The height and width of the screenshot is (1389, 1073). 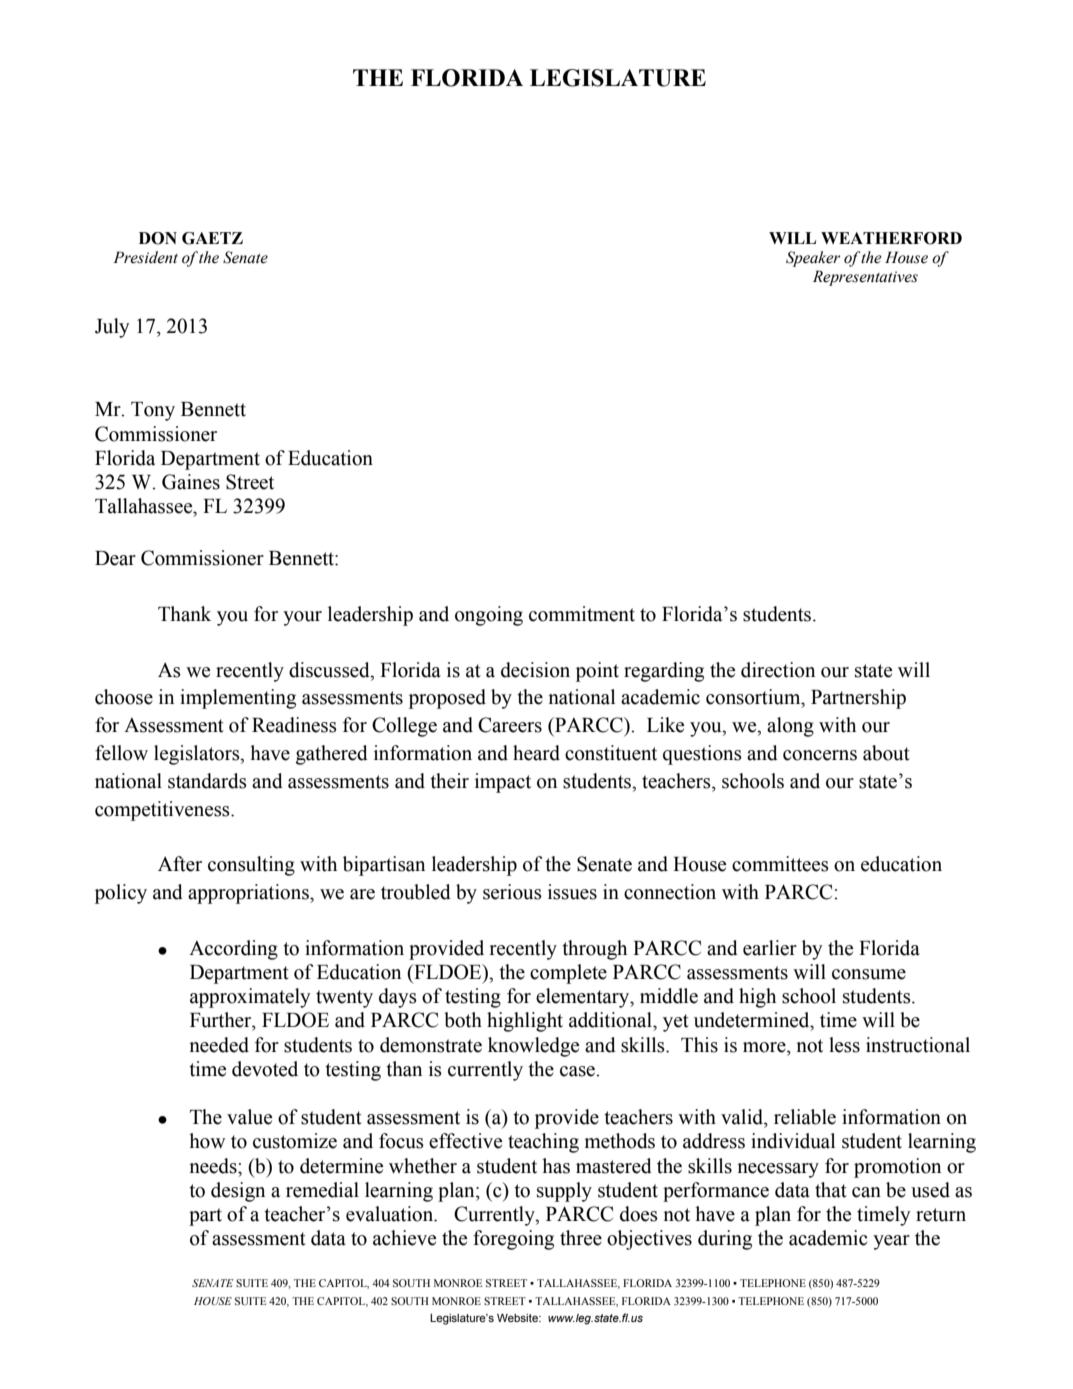 What do you see at coordinates (778, 670) in the screenshot?
I see `direction` at bounding box center [778, 670].
